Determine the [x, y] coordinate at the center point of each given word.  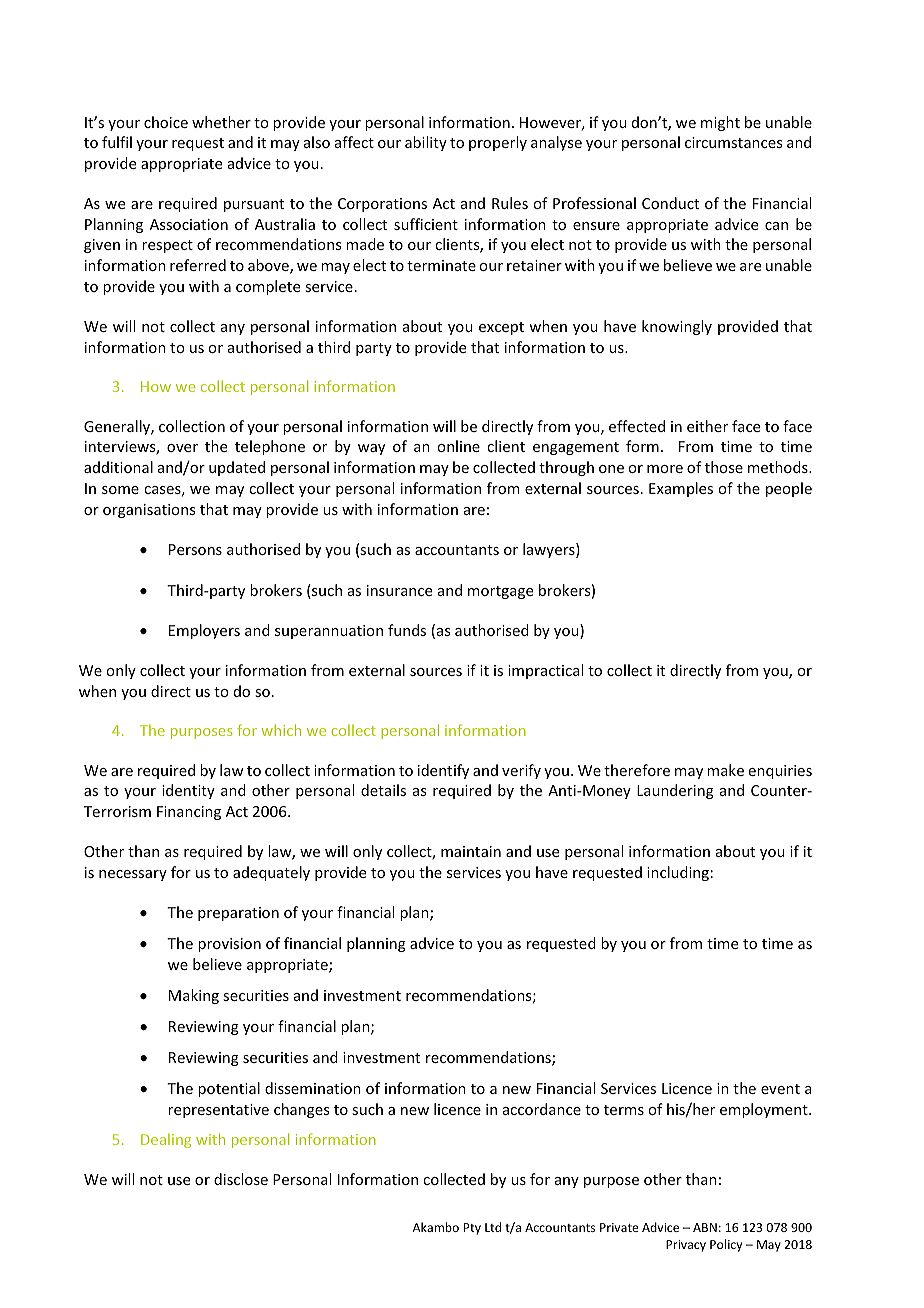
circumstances [733, 142]
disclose [241, 1179]
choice [166, 122]
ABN [705, 1227]
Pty [472, 1229]
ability [426, 143]
